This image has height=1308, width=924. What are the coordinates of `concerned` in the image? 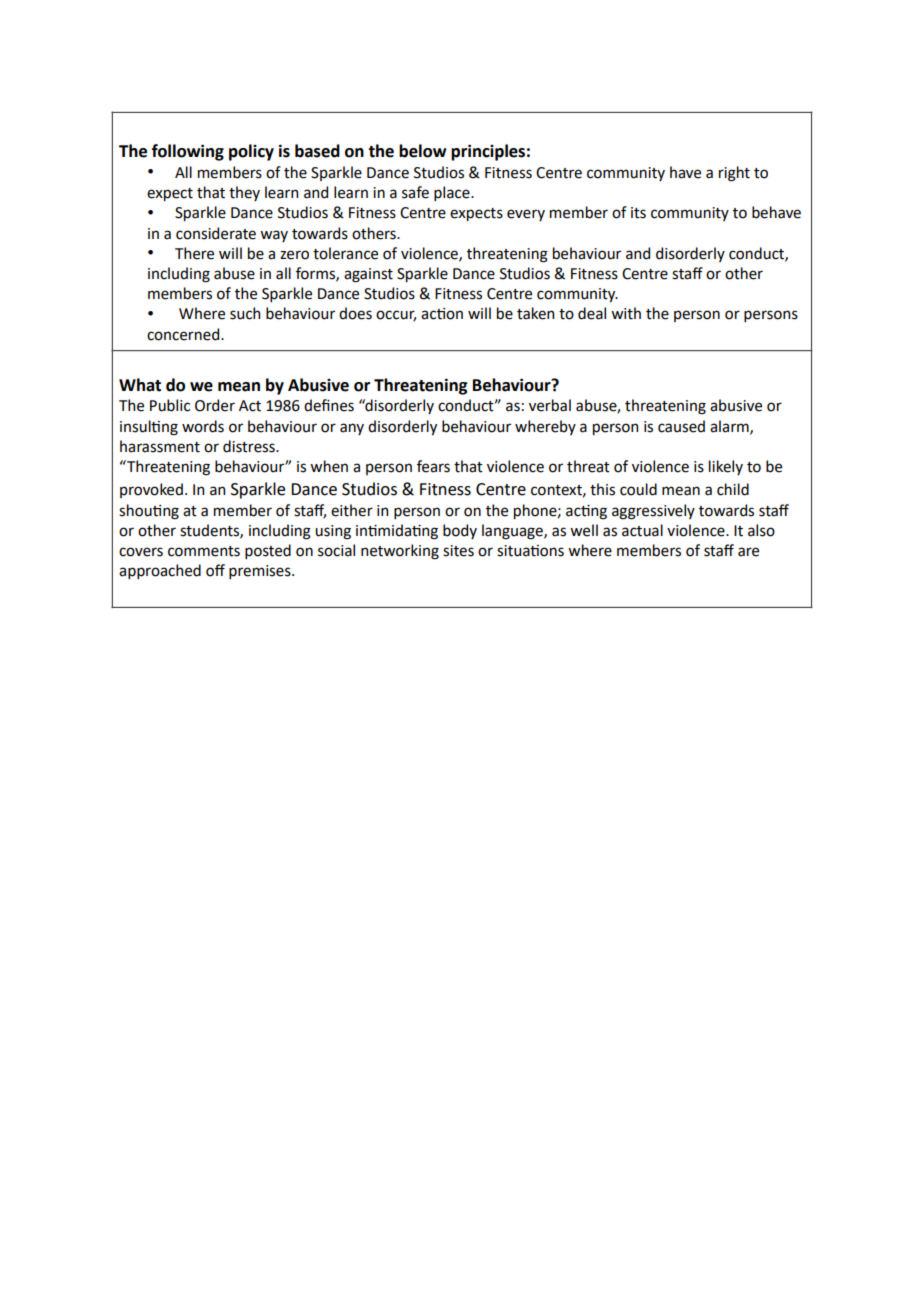 It's located at (184, 334).
